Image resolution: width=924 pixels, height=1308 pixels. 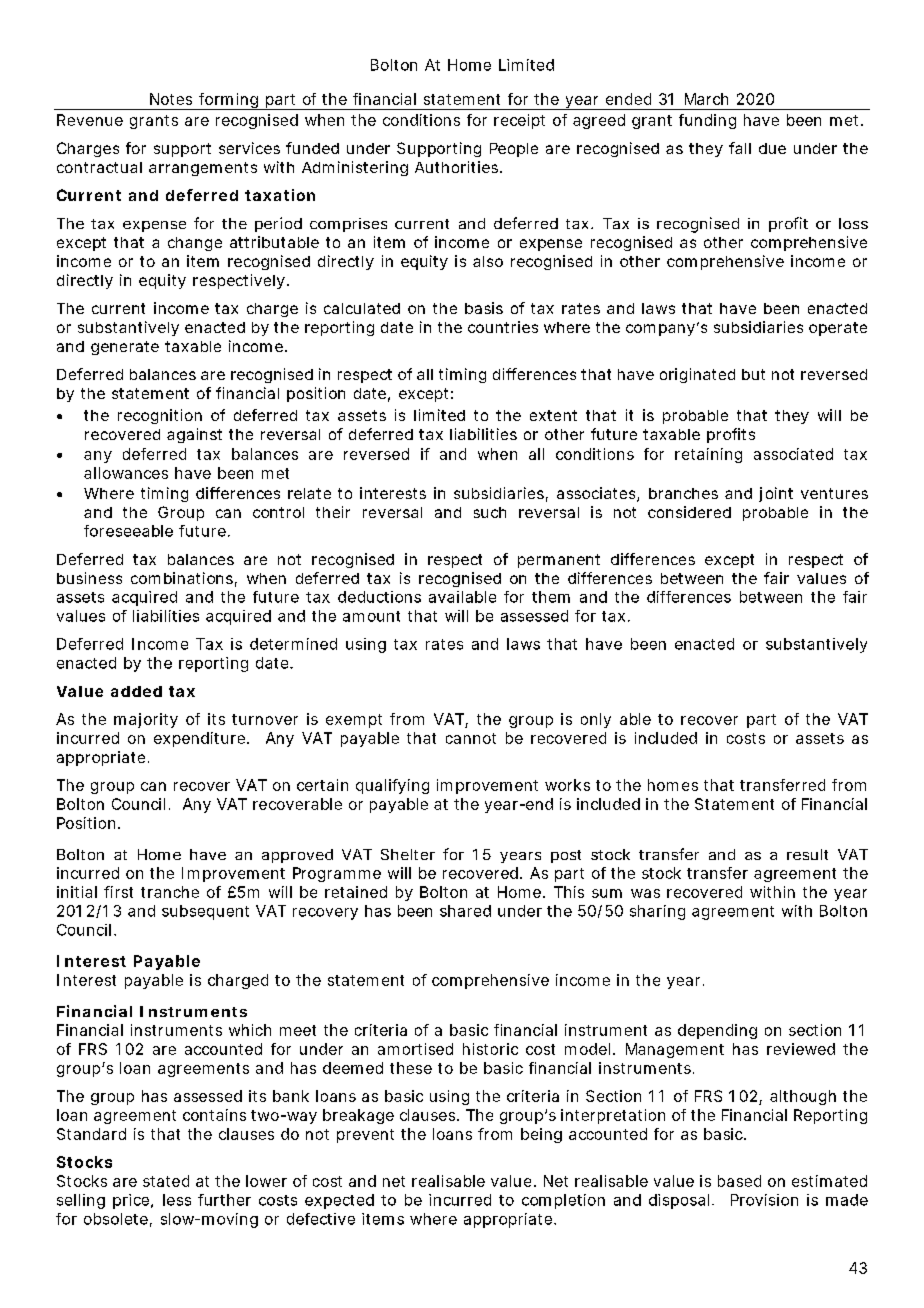 I want to click on result, so click(x=807, y=854).
